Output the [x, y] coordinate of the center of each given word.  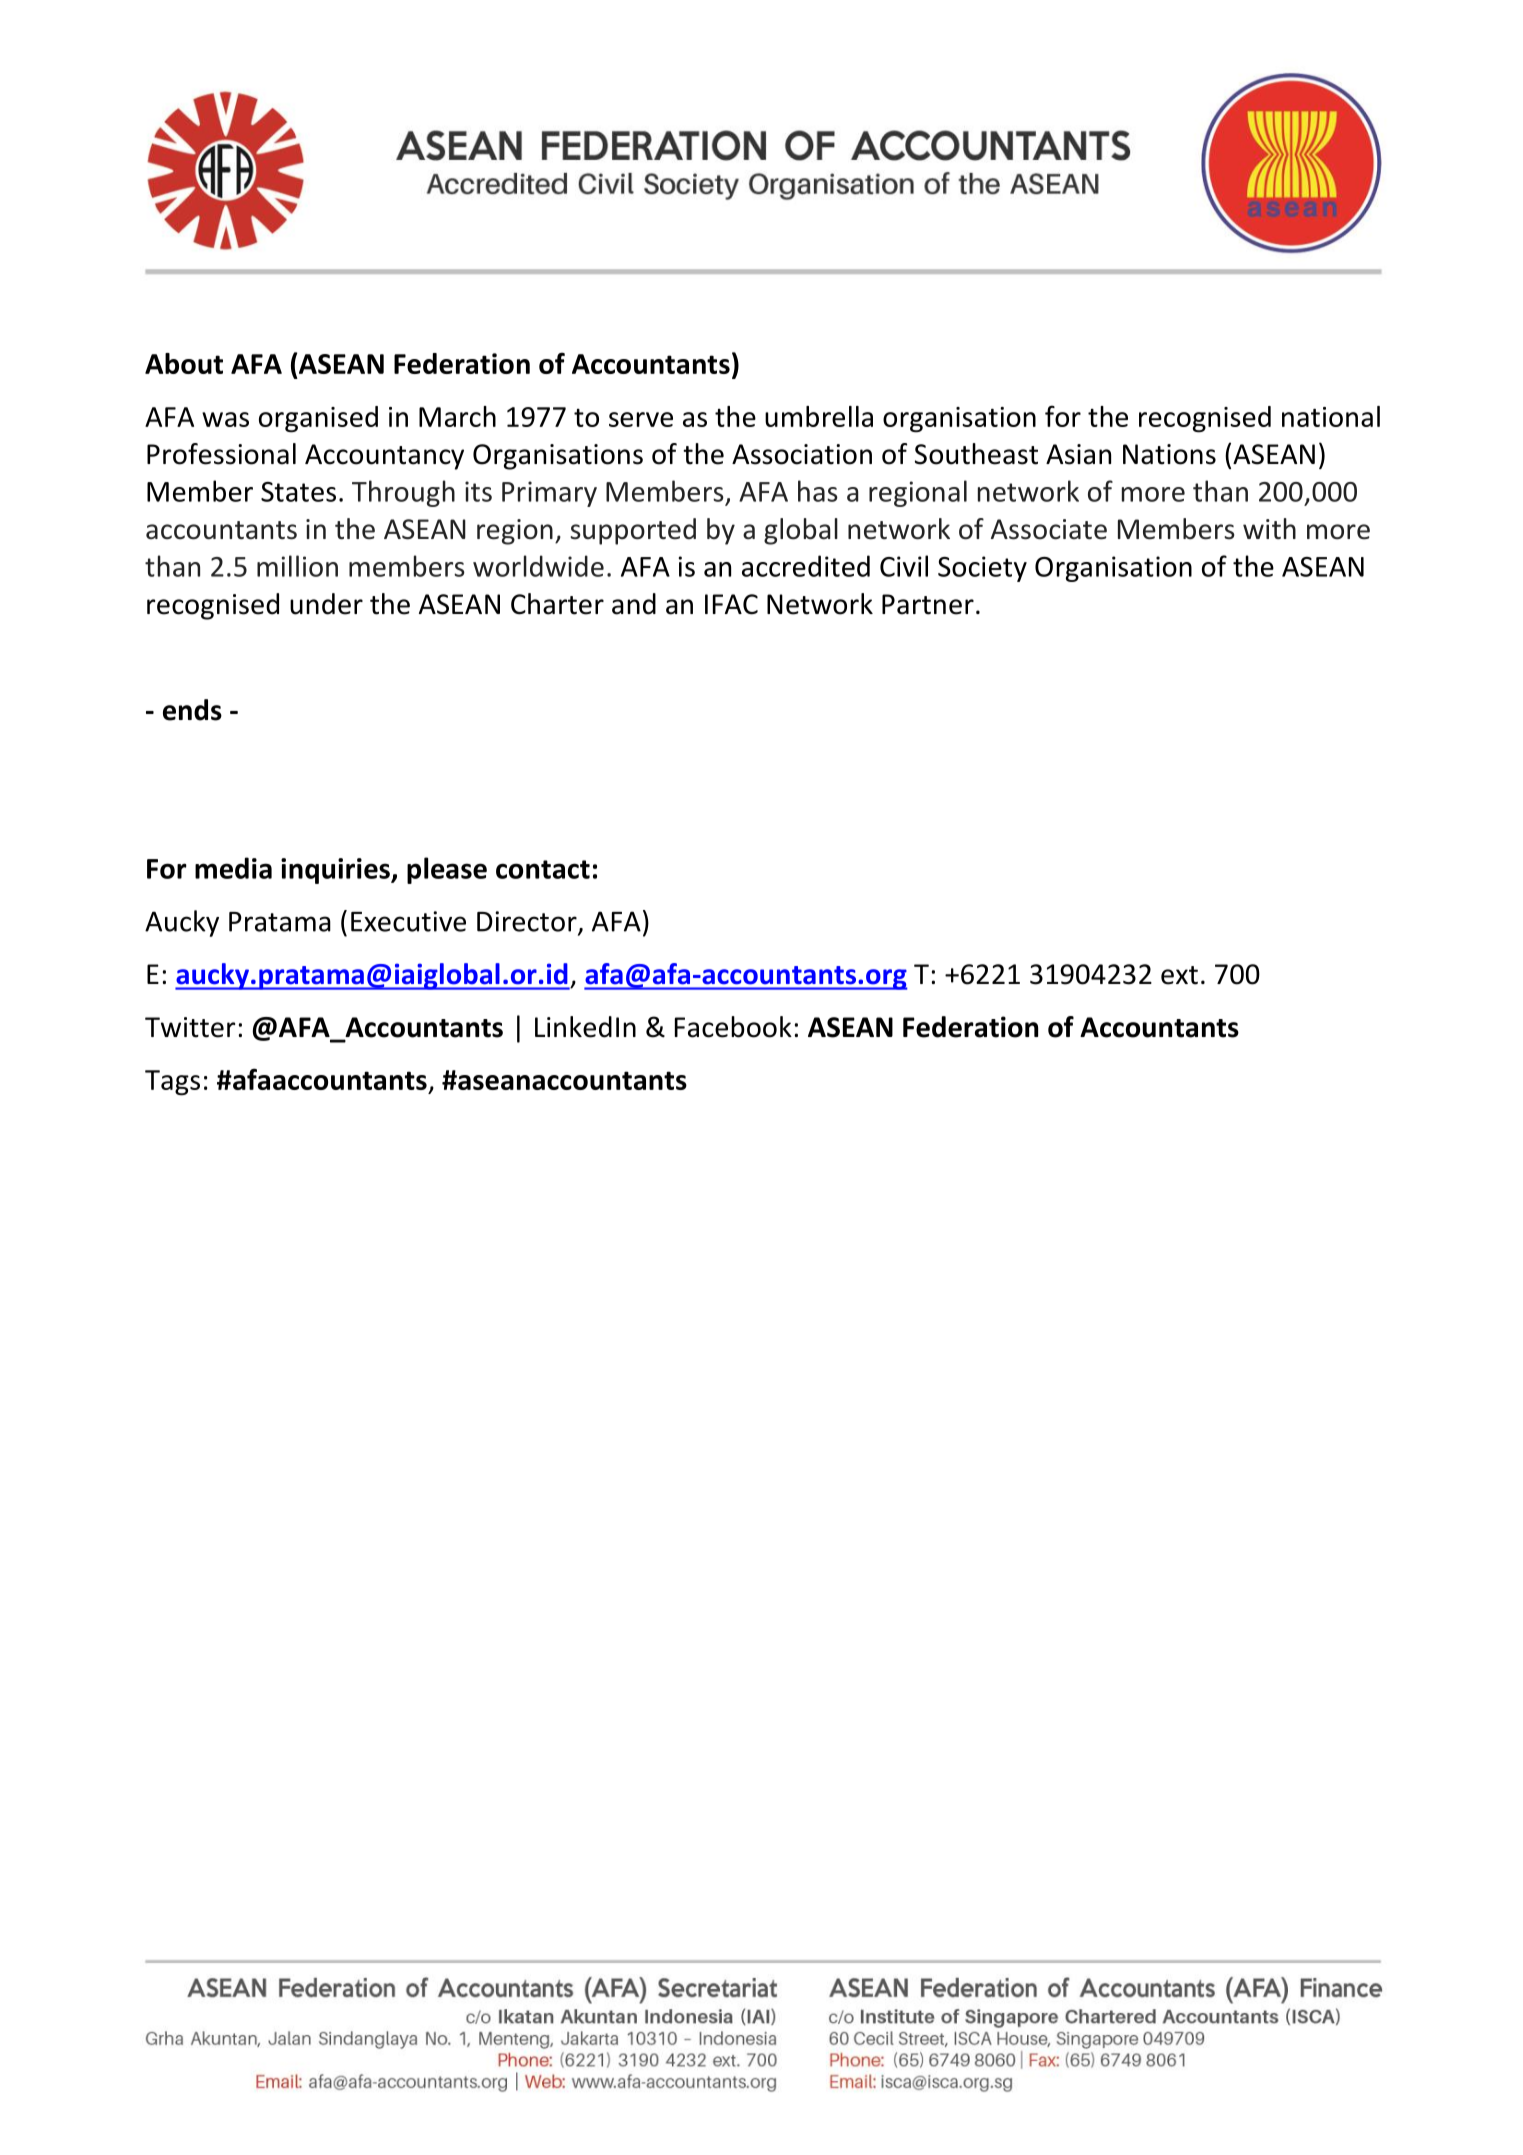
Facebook [733, 1027]
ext [1179, 975]
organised [318, 419]
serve [641, 419]
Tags [172, 1083]
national [1331, 416]
